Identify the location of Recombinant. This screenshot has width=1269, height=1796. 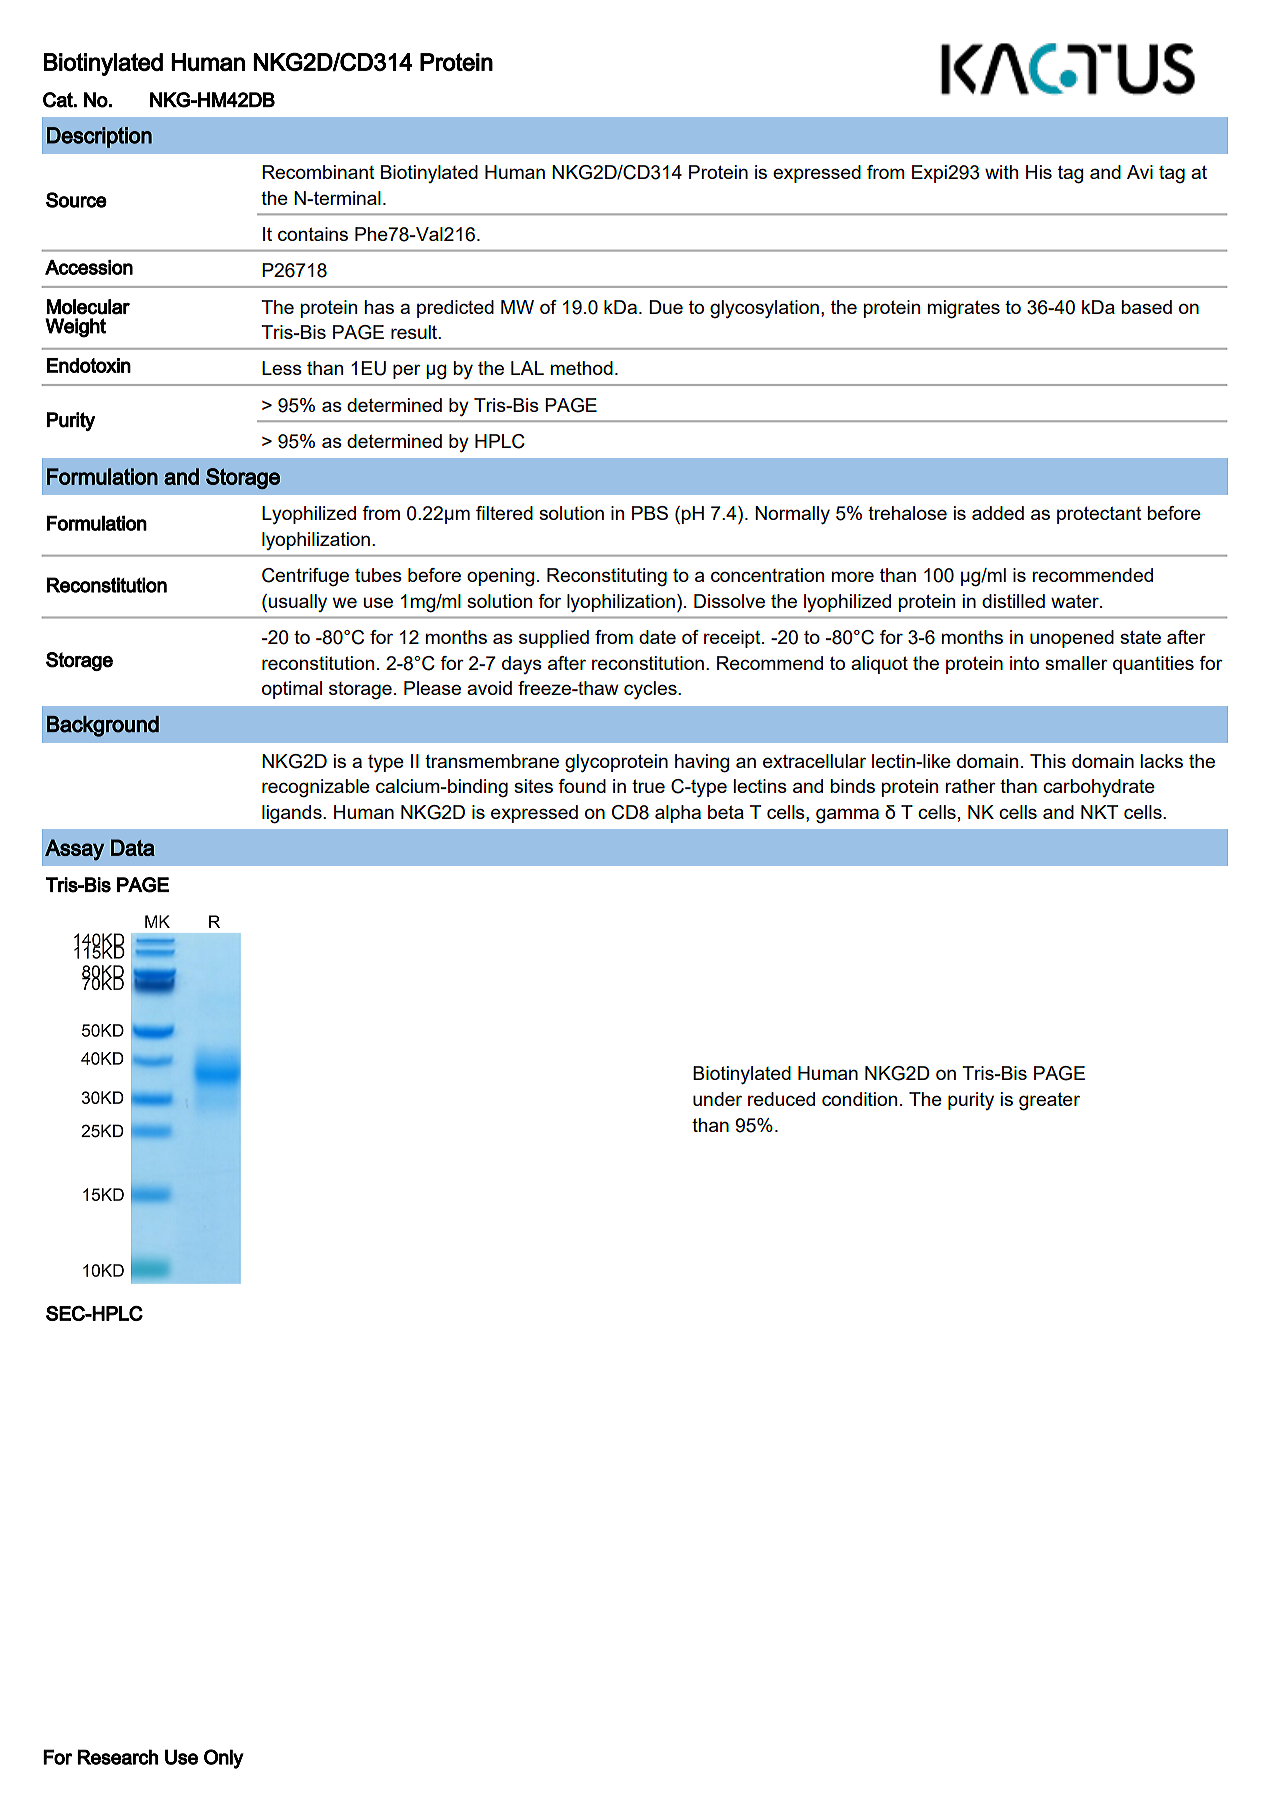
(318, 172).
